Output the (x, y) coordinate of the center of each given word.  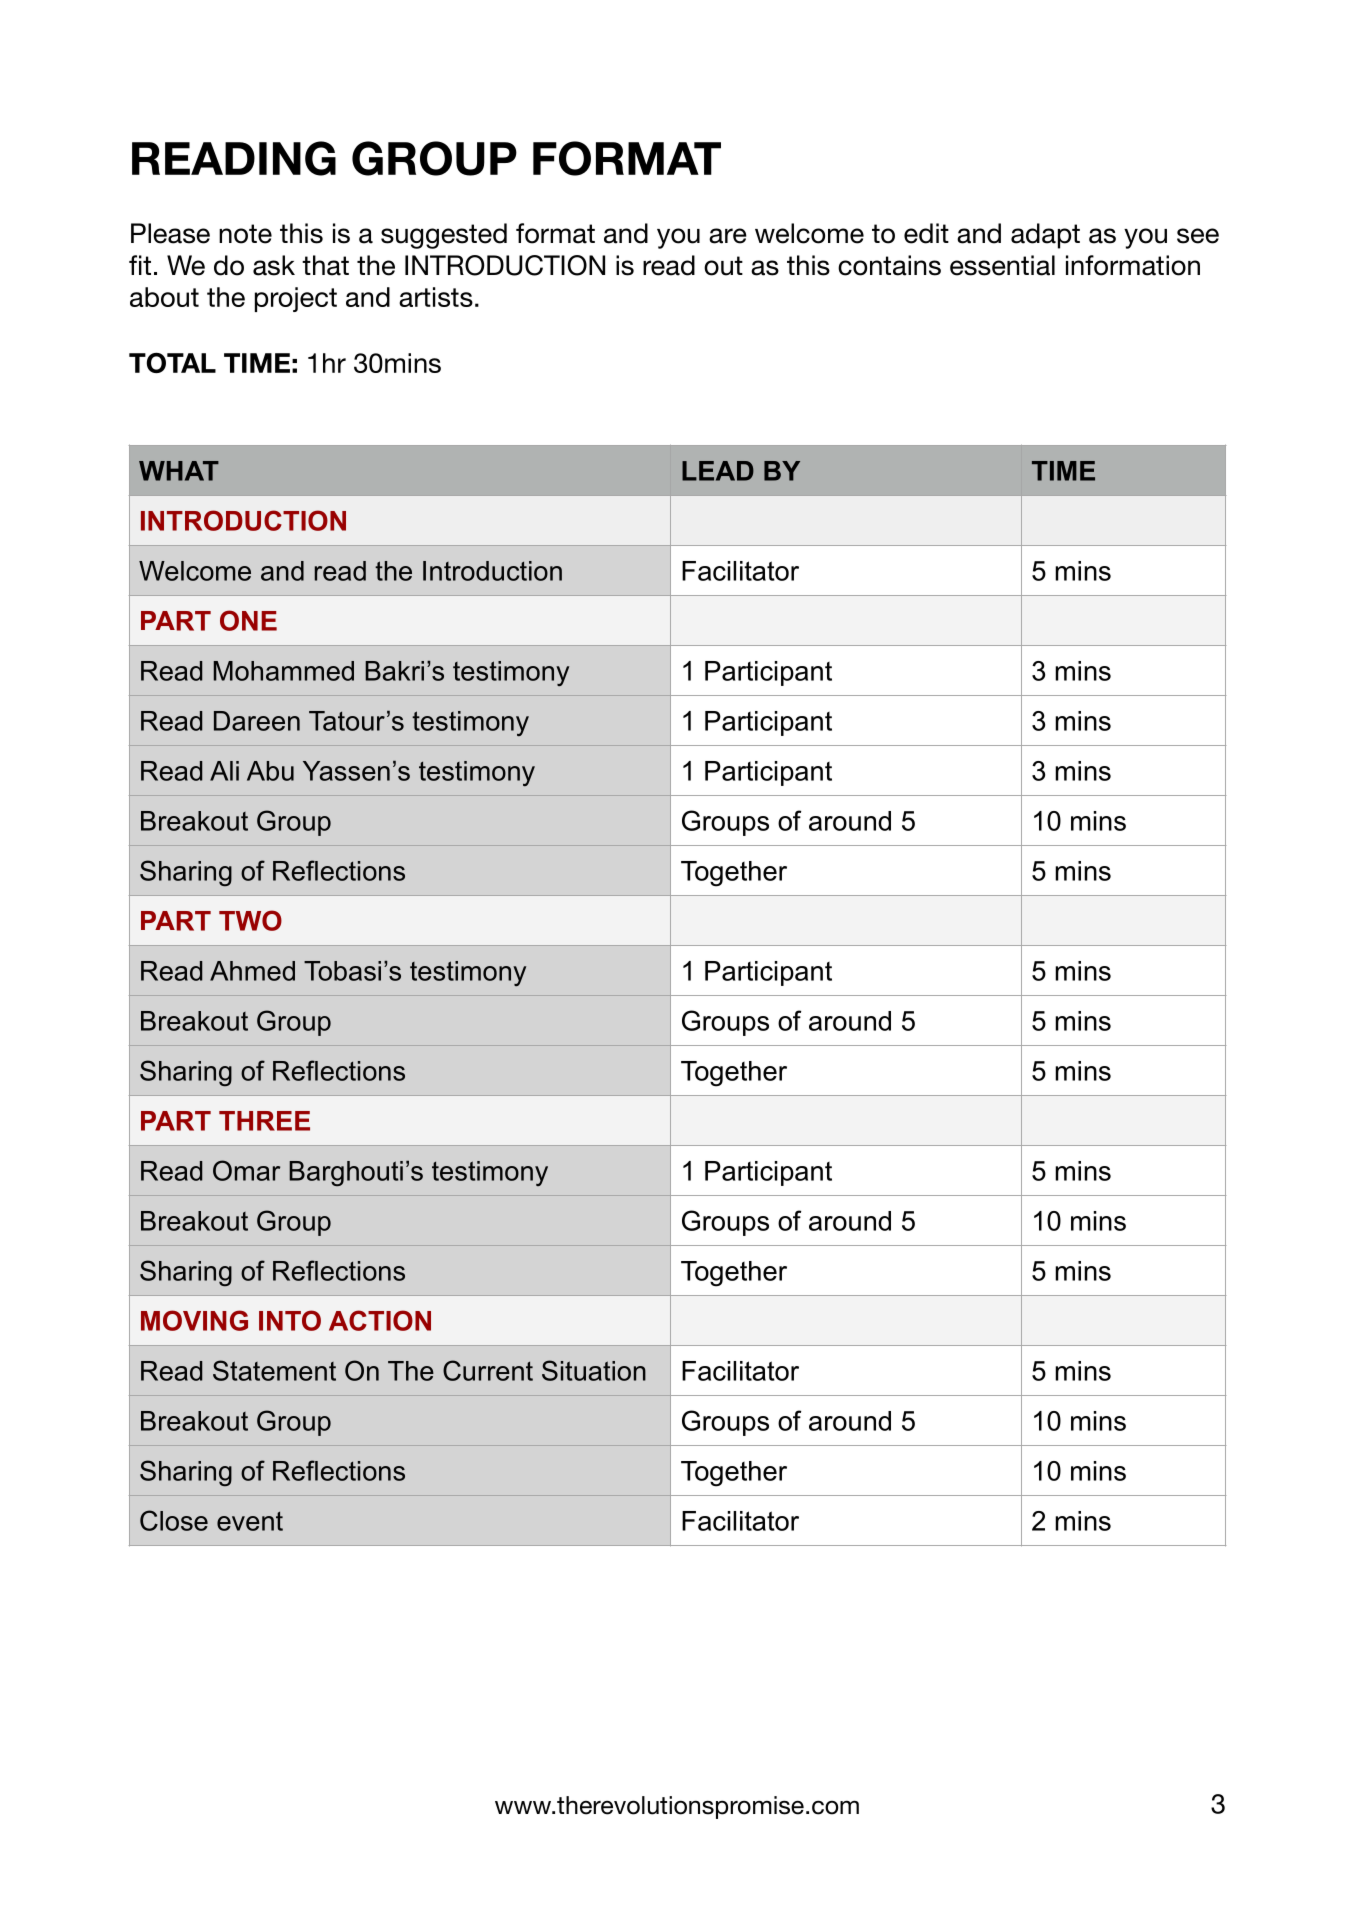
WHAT (179, 471)
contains (889, 265)
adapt (1045, 236)
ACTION (380, 1320)
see (1198, 236)
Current (488, 1370)
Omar (246, 1170)
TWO (250, 920)
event (250, 1521)
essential (1002, 265)
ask (274, 265)
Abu (270, 771)
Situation (594, 1370)
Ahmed (252, 971)
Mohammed (284, 671)
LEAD (718, 471)
